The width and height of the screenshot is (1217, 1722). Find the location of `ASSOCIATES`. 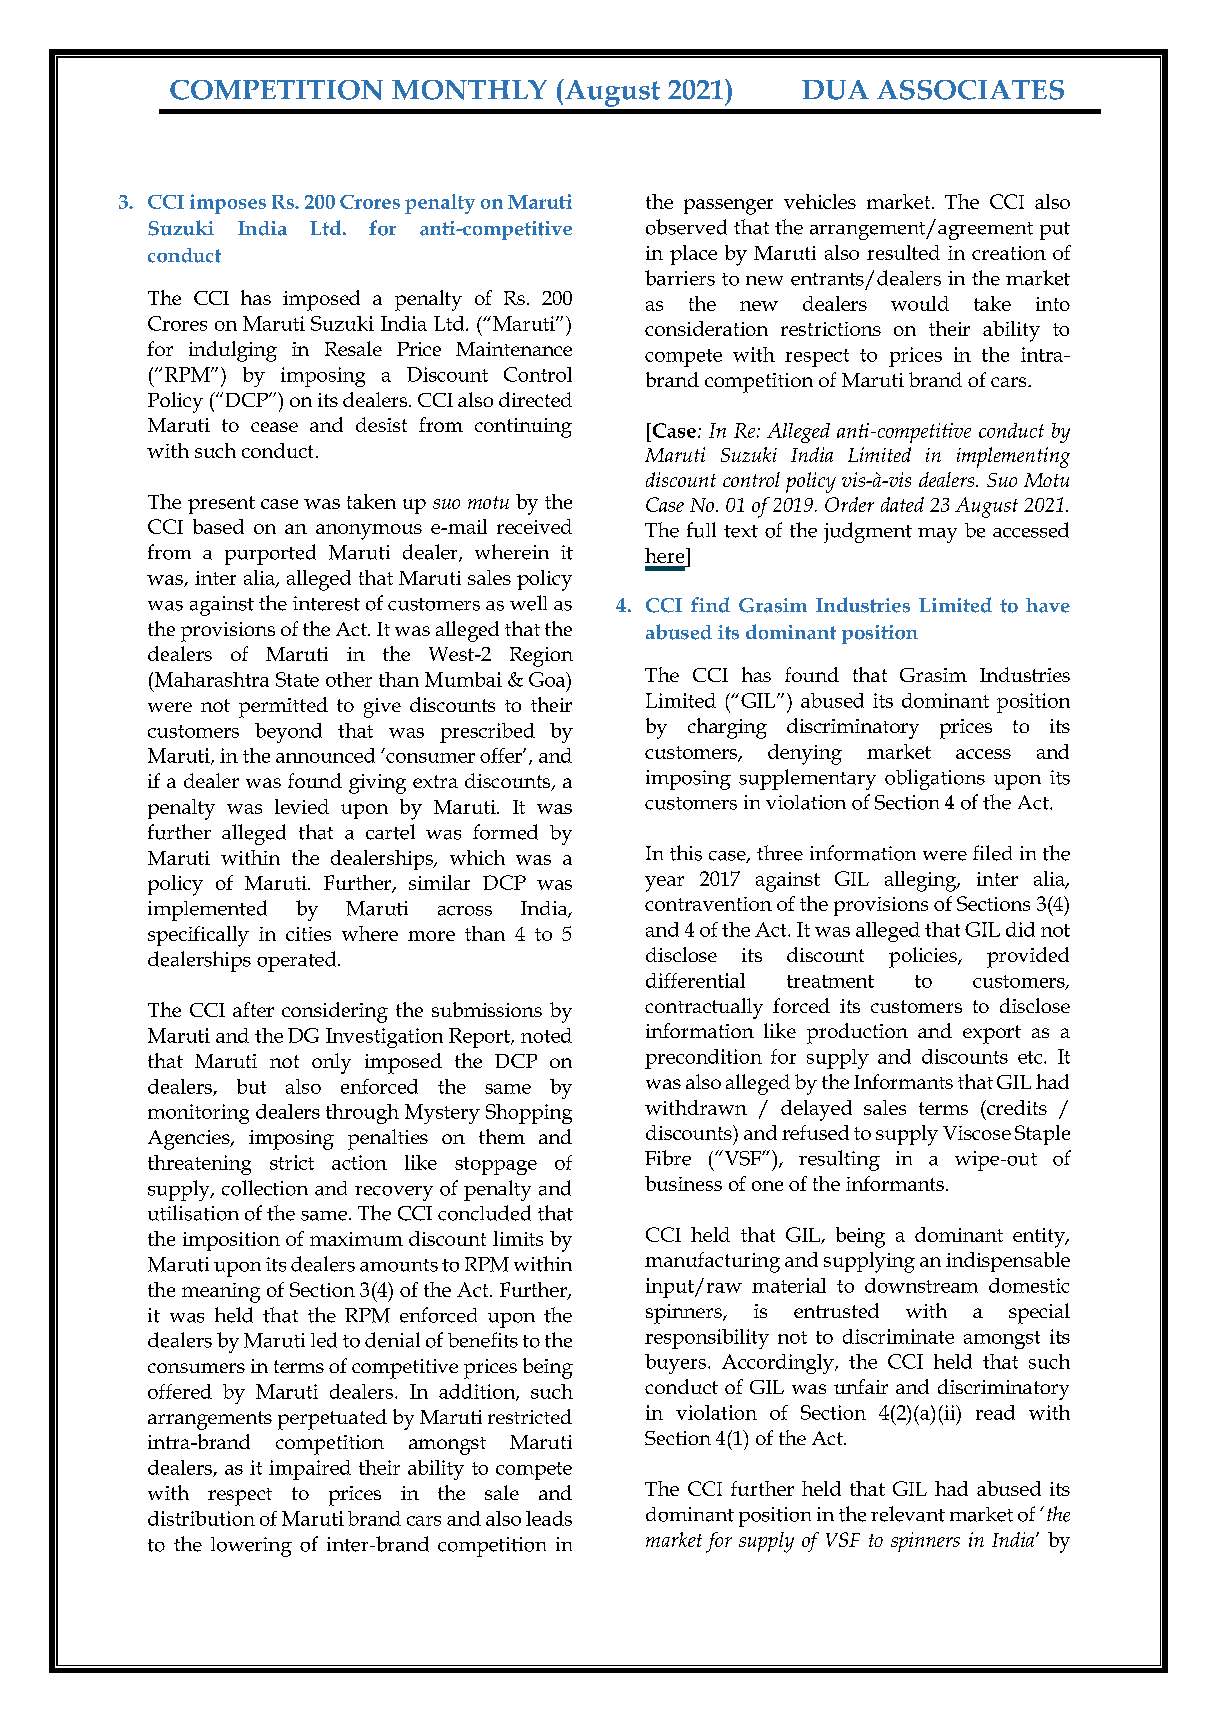

ASSOCIATES is located at coordinates (970, 90).
